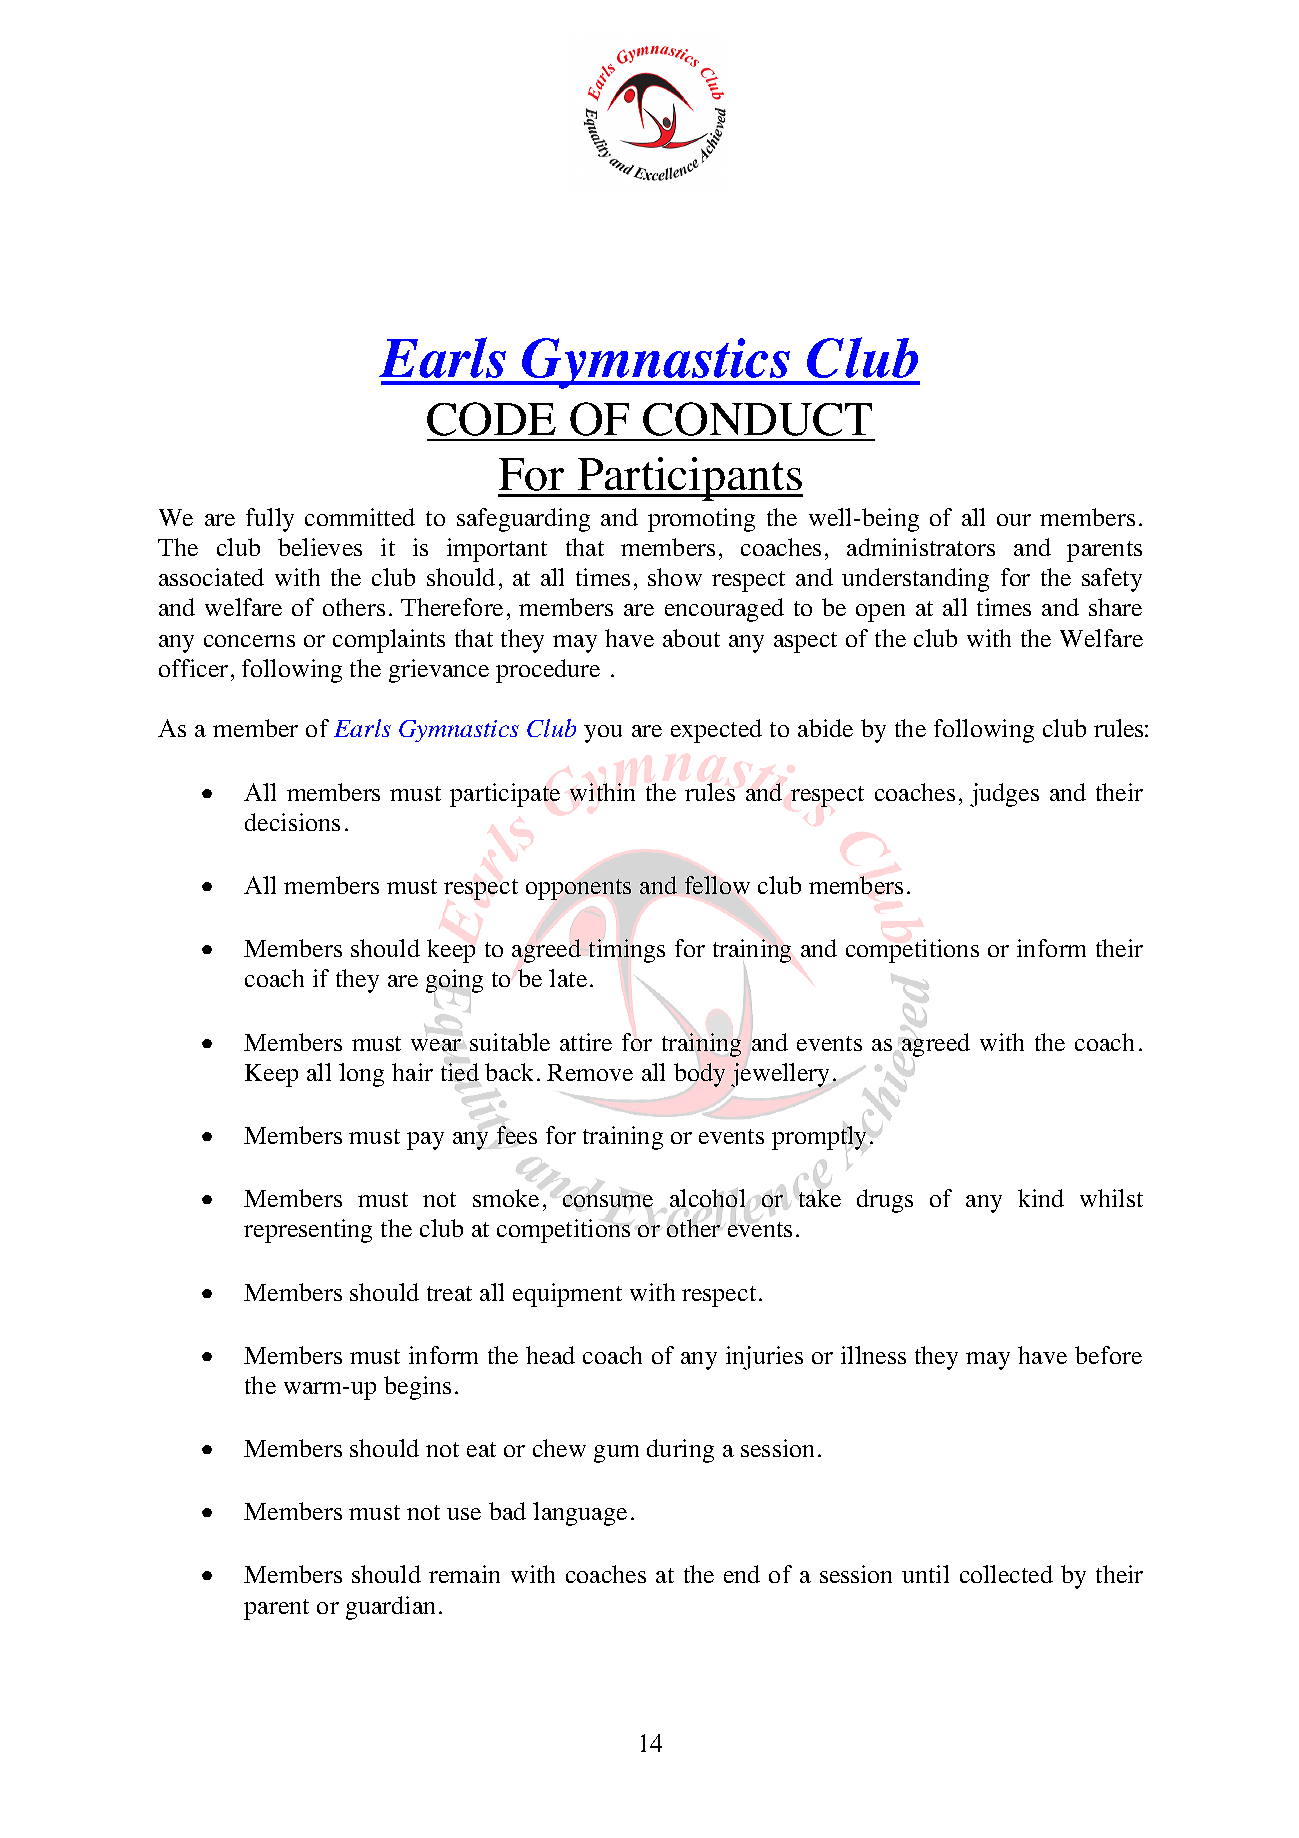 Image resolution: width=1299 pixels, height=1838 pixels. Describe the element at coordinates (292, 822) in the image. I see `decisions` at that location.
